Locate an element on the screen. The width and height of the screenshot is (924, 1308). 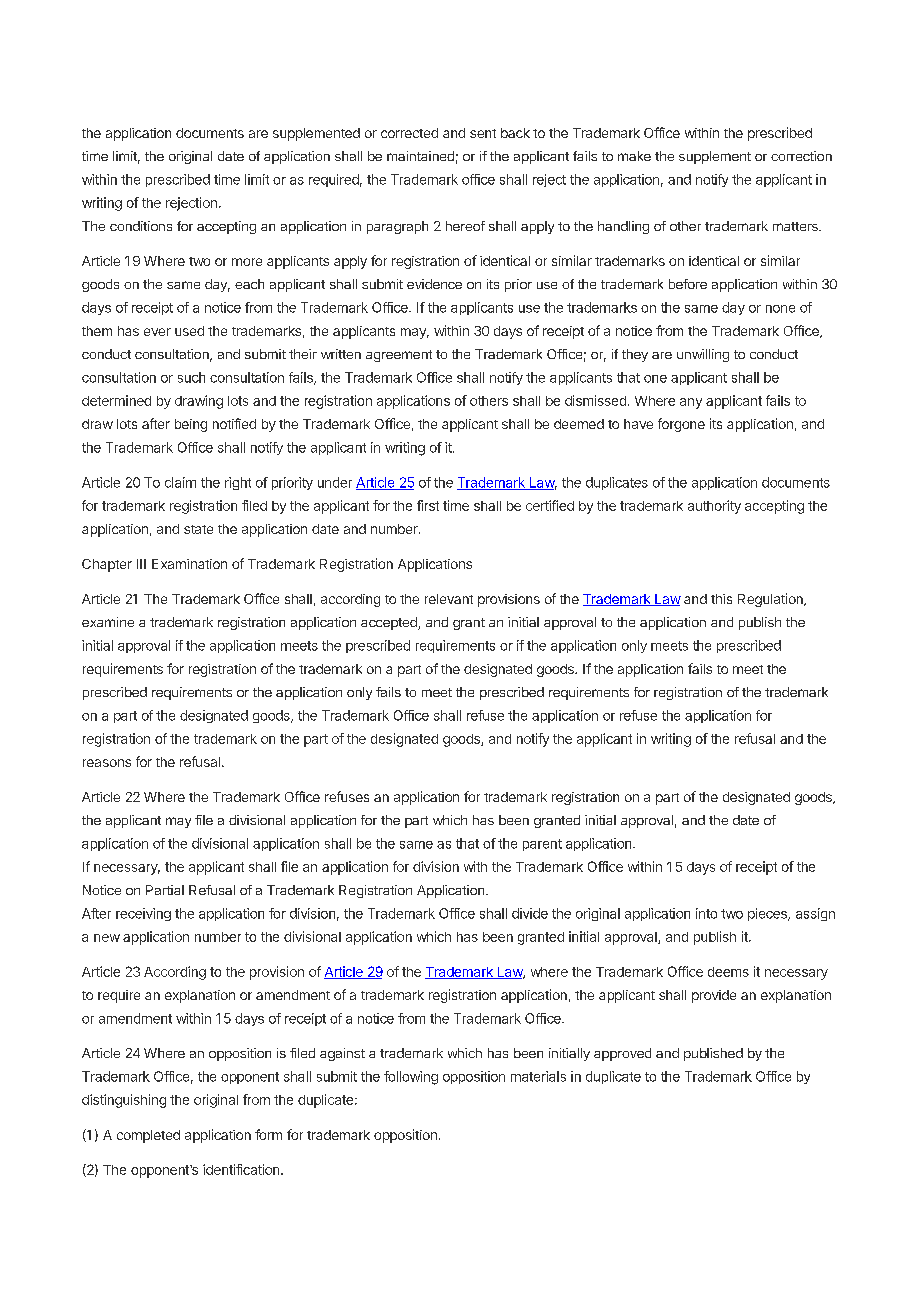
completed is located at coordinates (148, 1136).
